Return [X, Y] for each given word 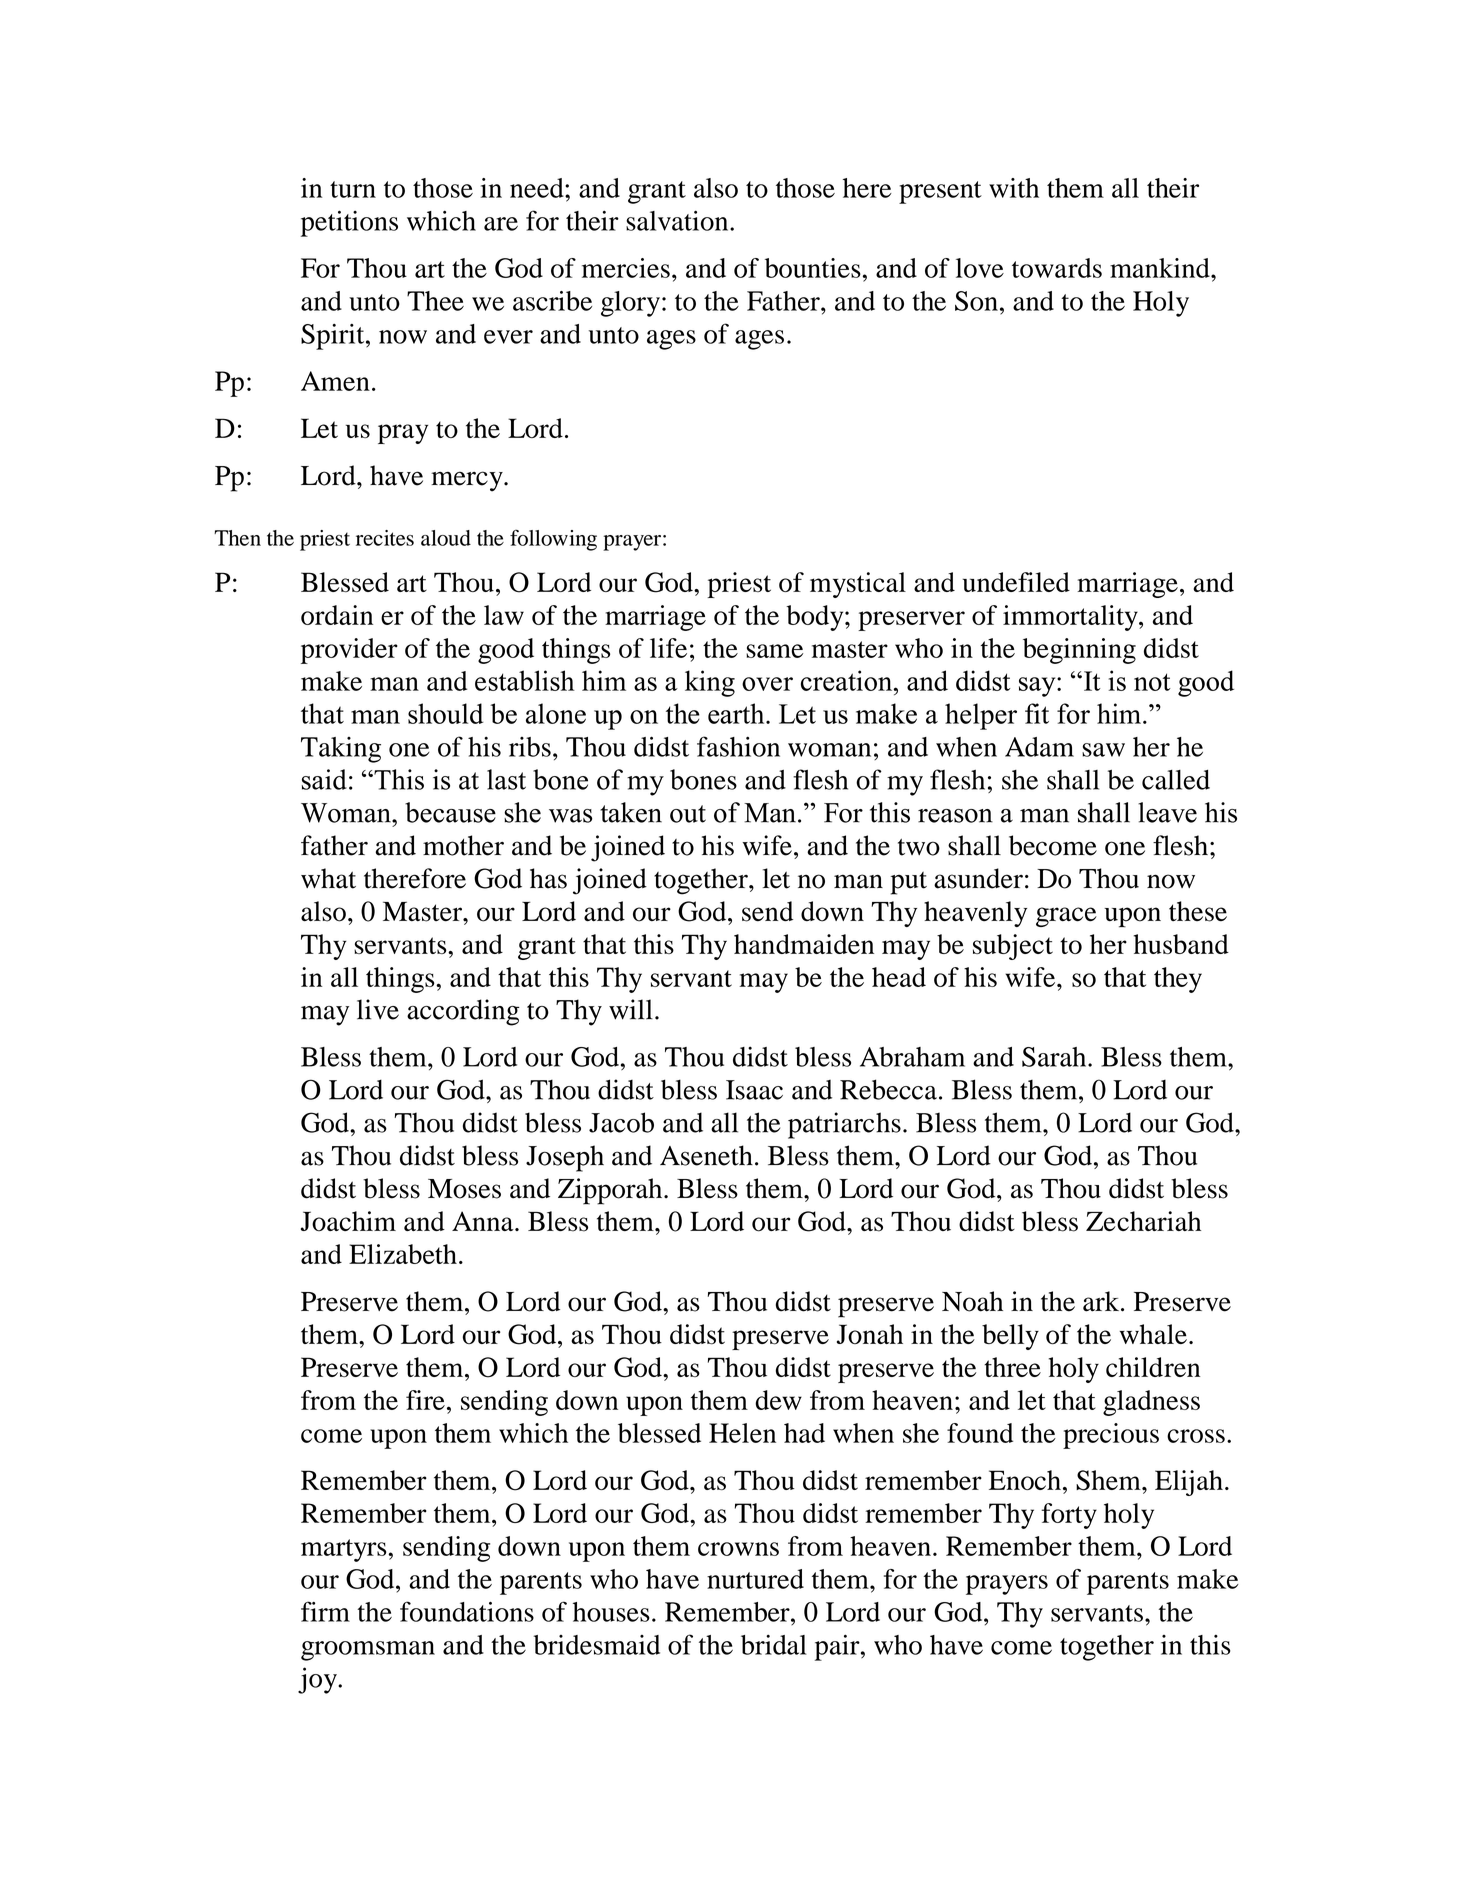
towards [1057, 268]
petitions [349, 223]
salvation [678, 220]
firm [325, 1611]
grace [1066, 917]
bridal [774, 1645]
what [328, 878]
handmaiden [804, 944]
